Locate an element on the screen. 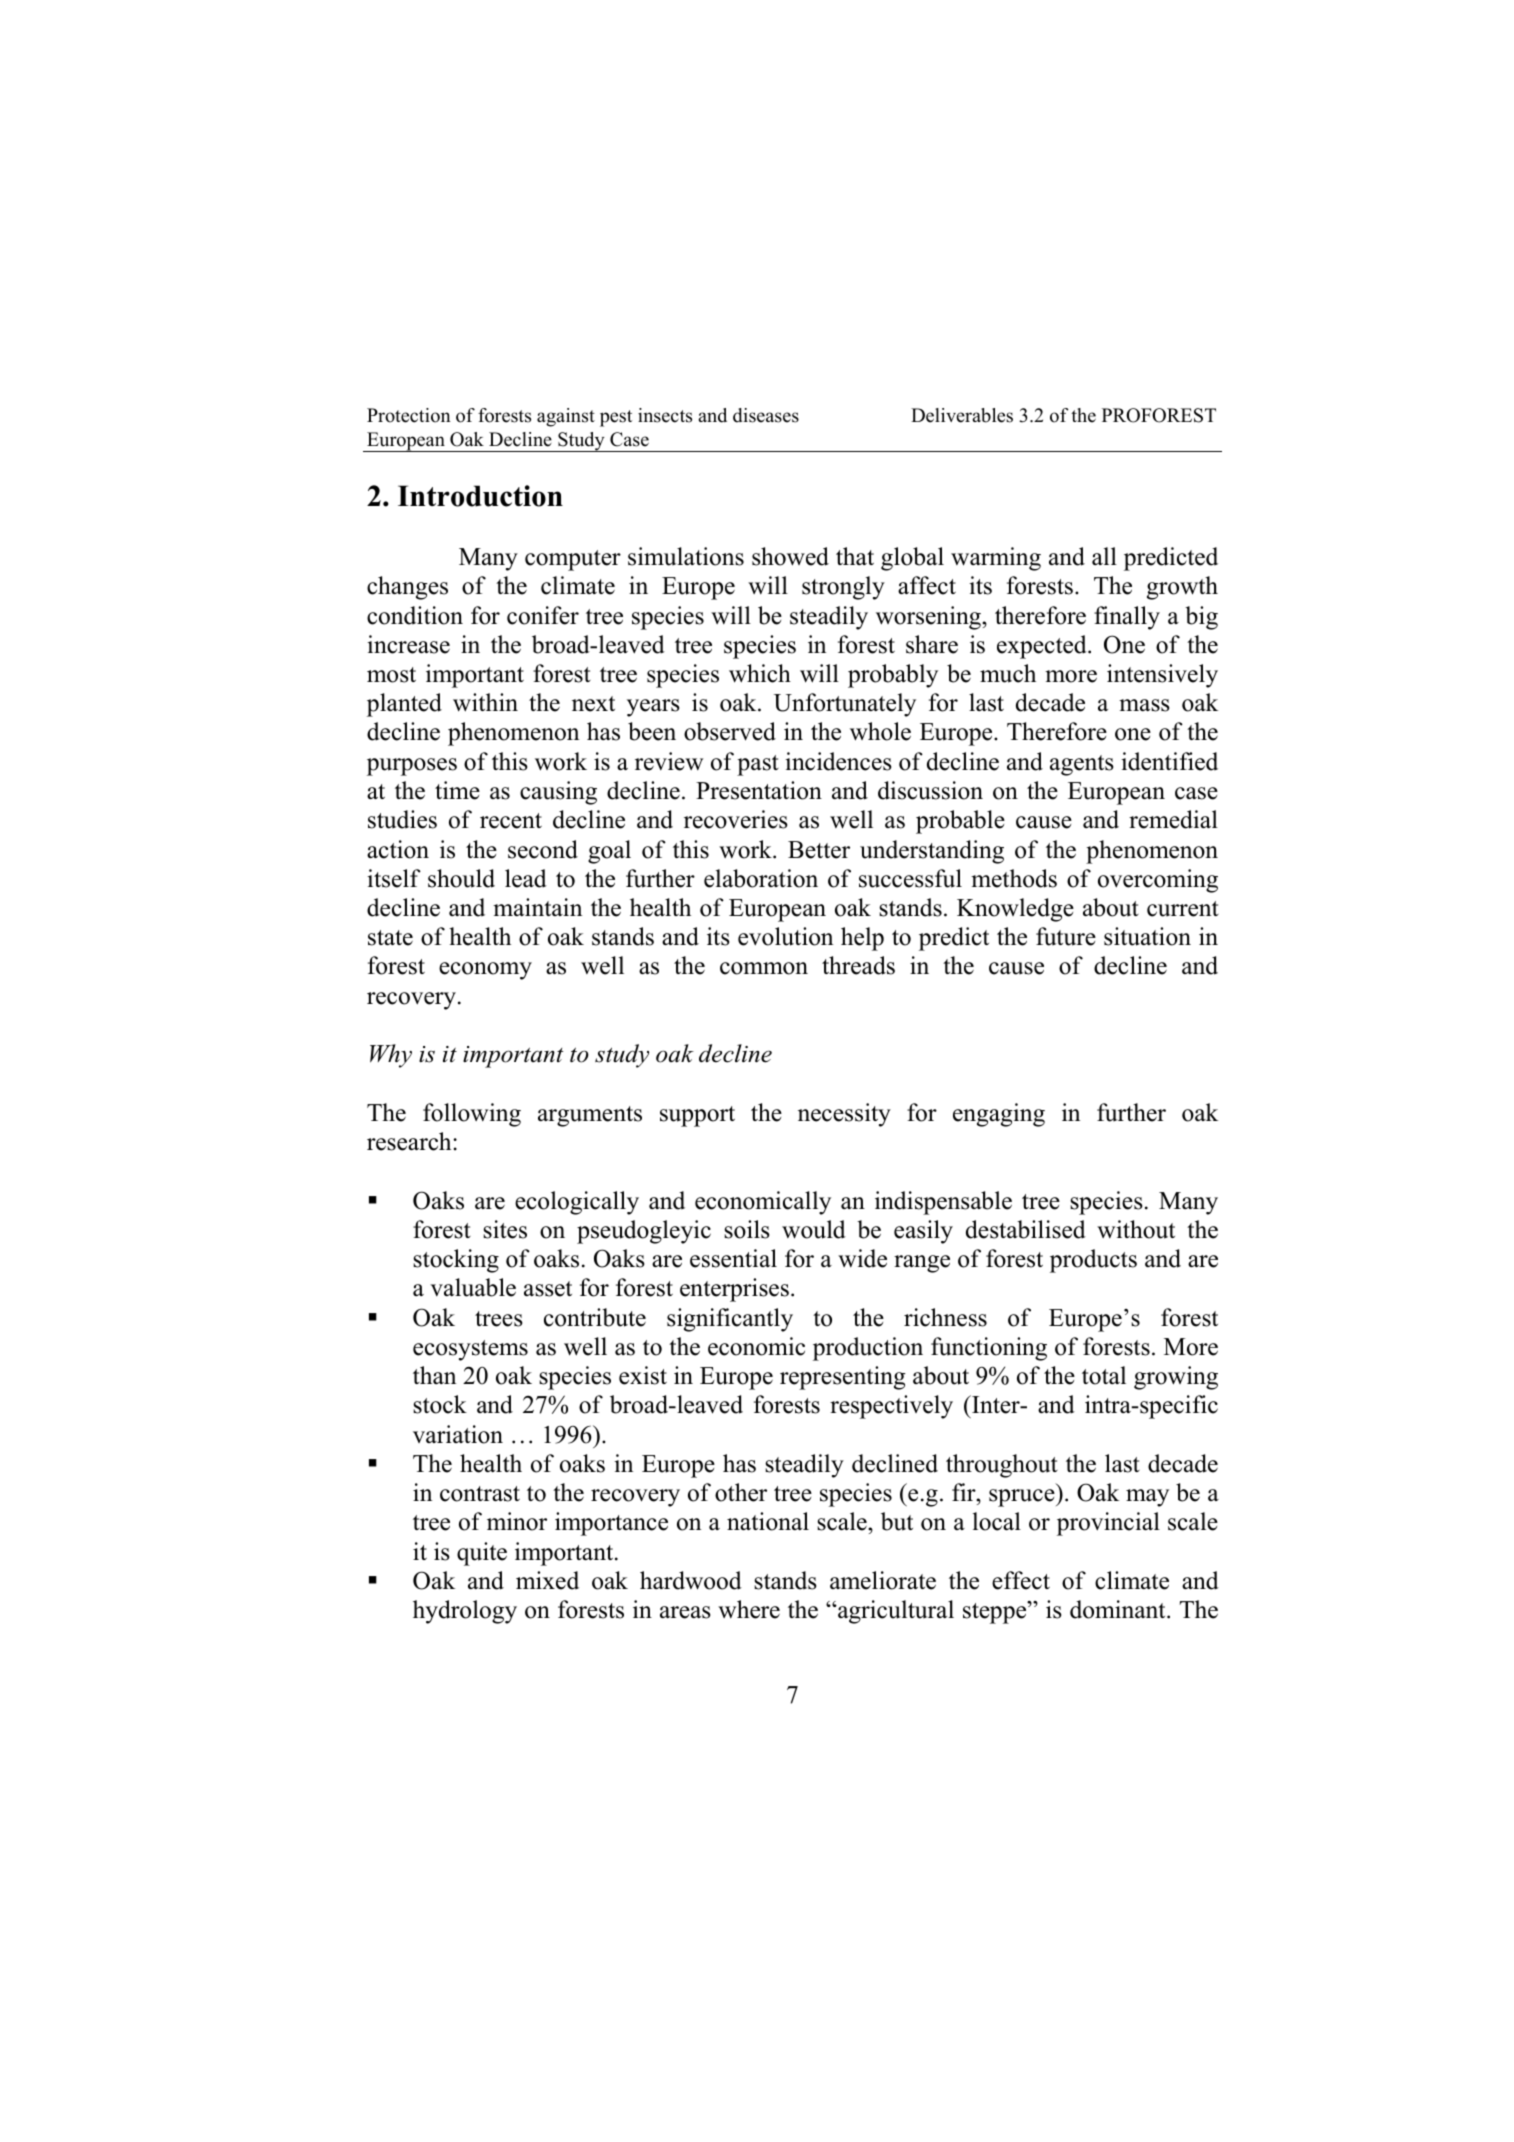  Deliverables is located at coordinates (962, 415).
